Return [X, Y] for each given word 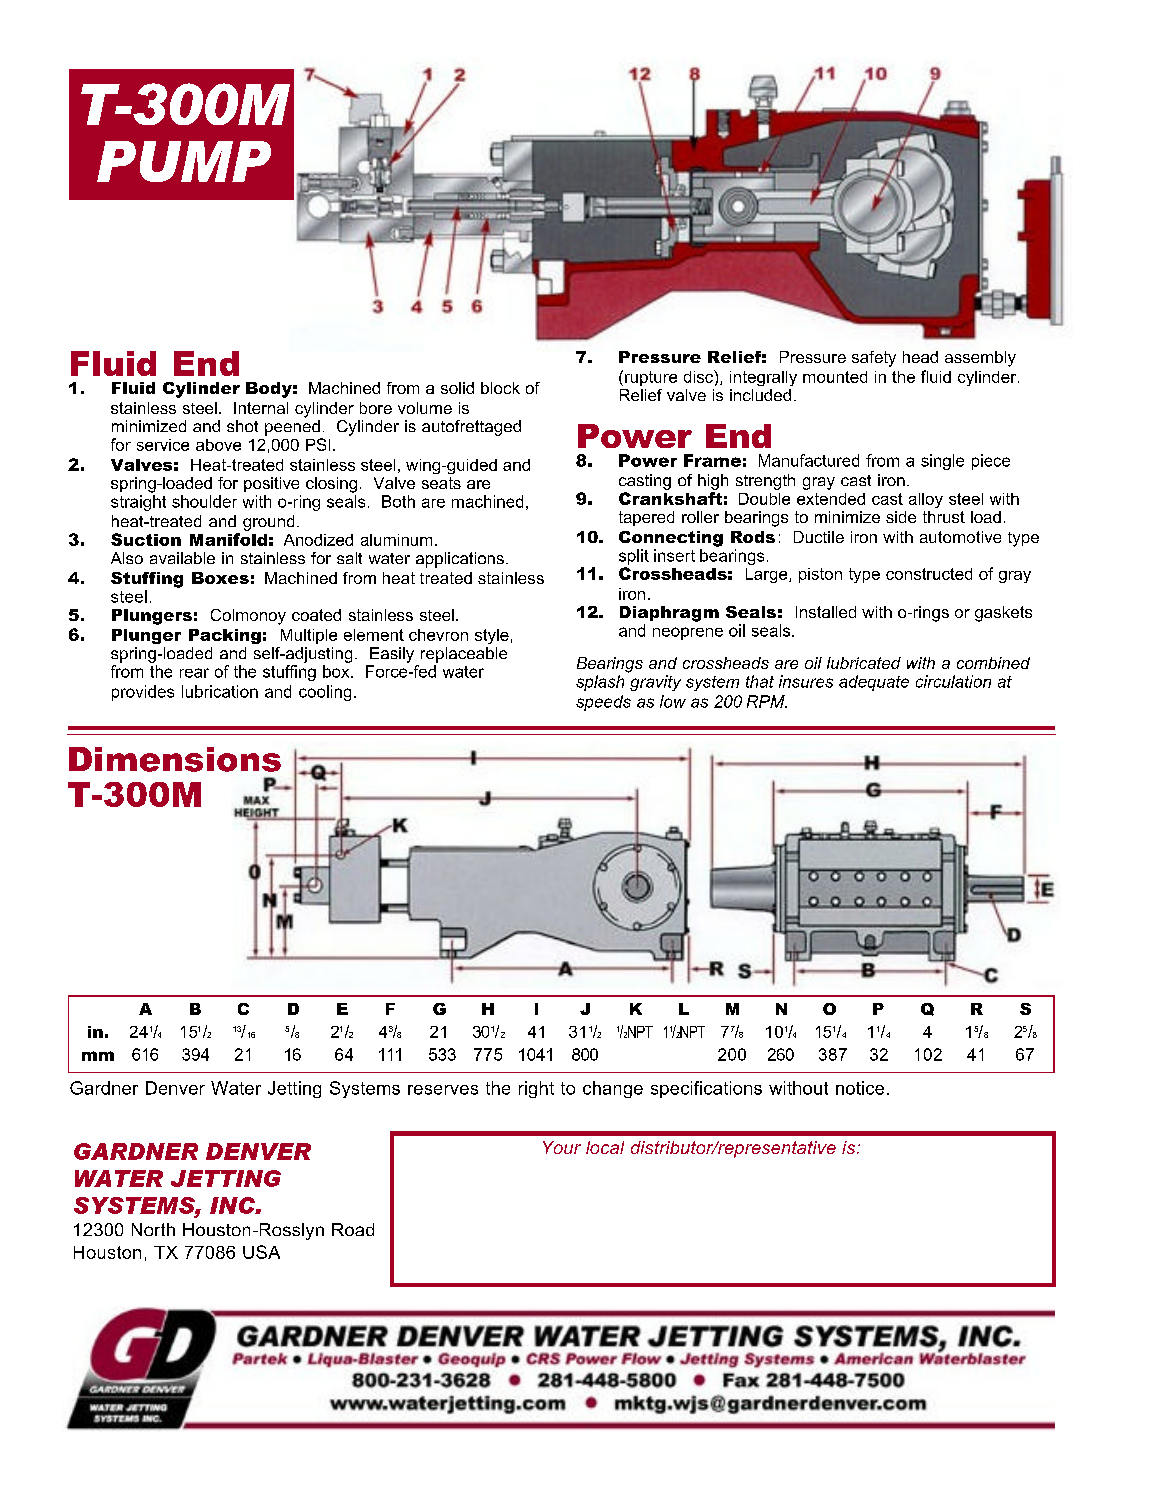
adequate [874, 683]
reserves [443, 1090]
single [942, 462]
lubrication [220, 691]
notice [860, 1088]
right [536, 1089]
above [218, 445]
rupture [651, 378]
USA [261, 1252]
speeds [603, 703]
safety [874, 359]
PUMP [184, 161]
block [500, 388]
